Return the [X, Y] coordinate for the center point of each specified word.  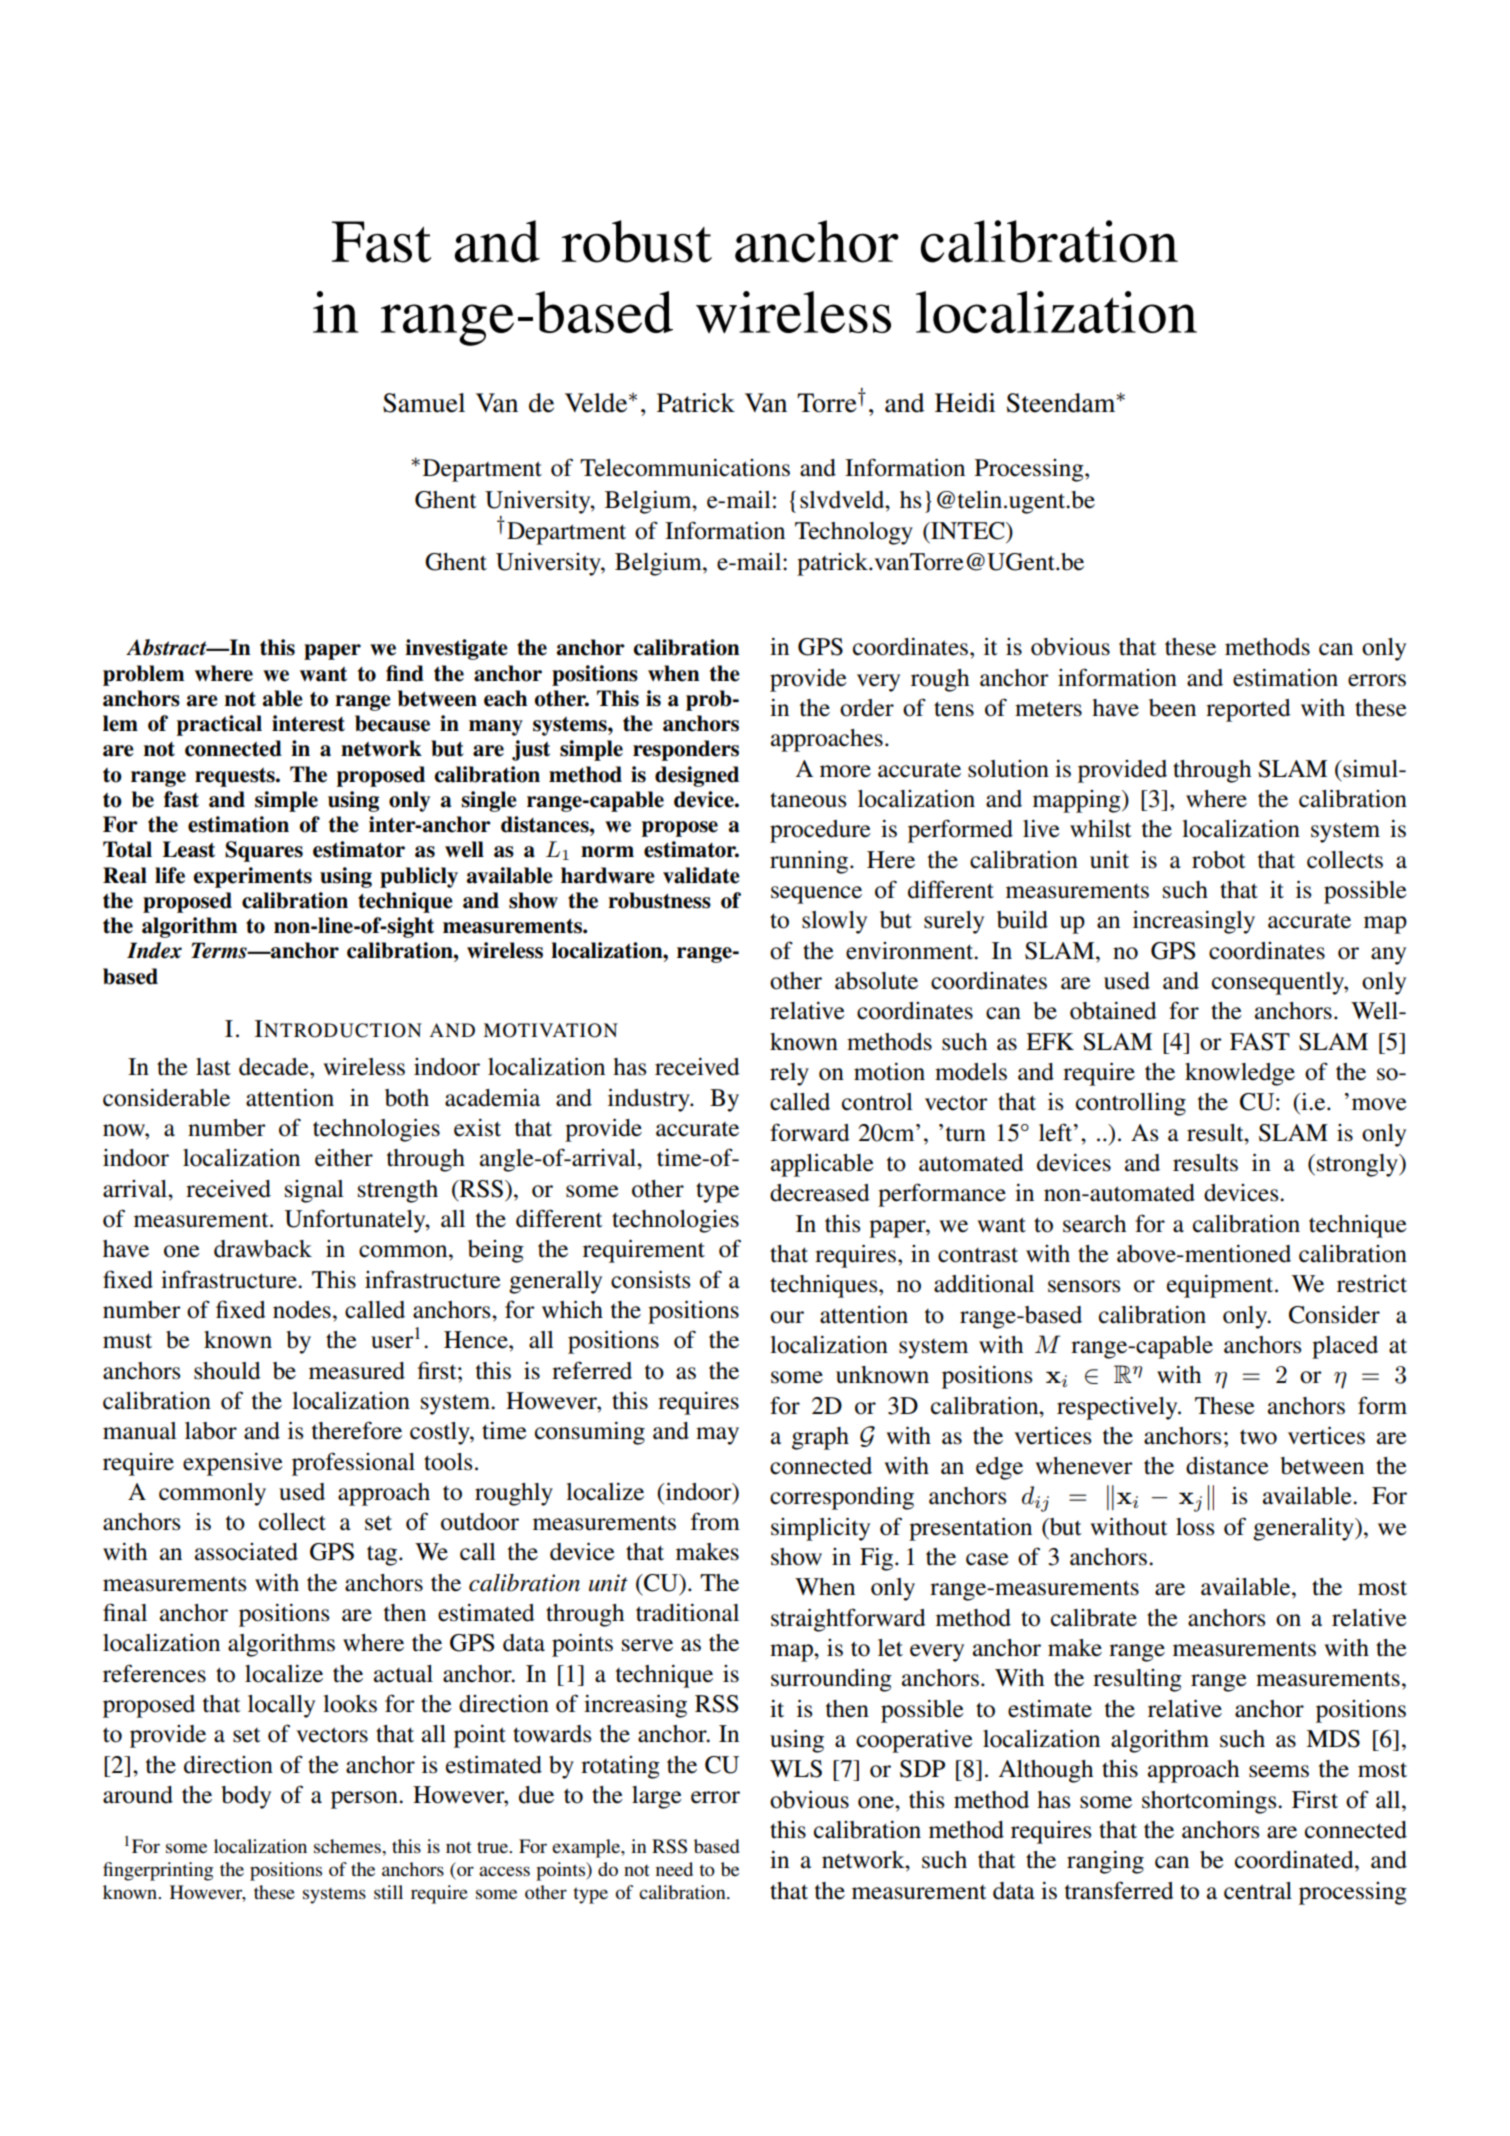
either [344, 1158]
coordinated [1295, 1860]
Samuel [424, 403]
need [674, 1869]
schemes [348, 1846]
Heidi [965, 403]
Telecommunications [685, 468]
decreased [820, 1193]
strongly [1358, 1165]
